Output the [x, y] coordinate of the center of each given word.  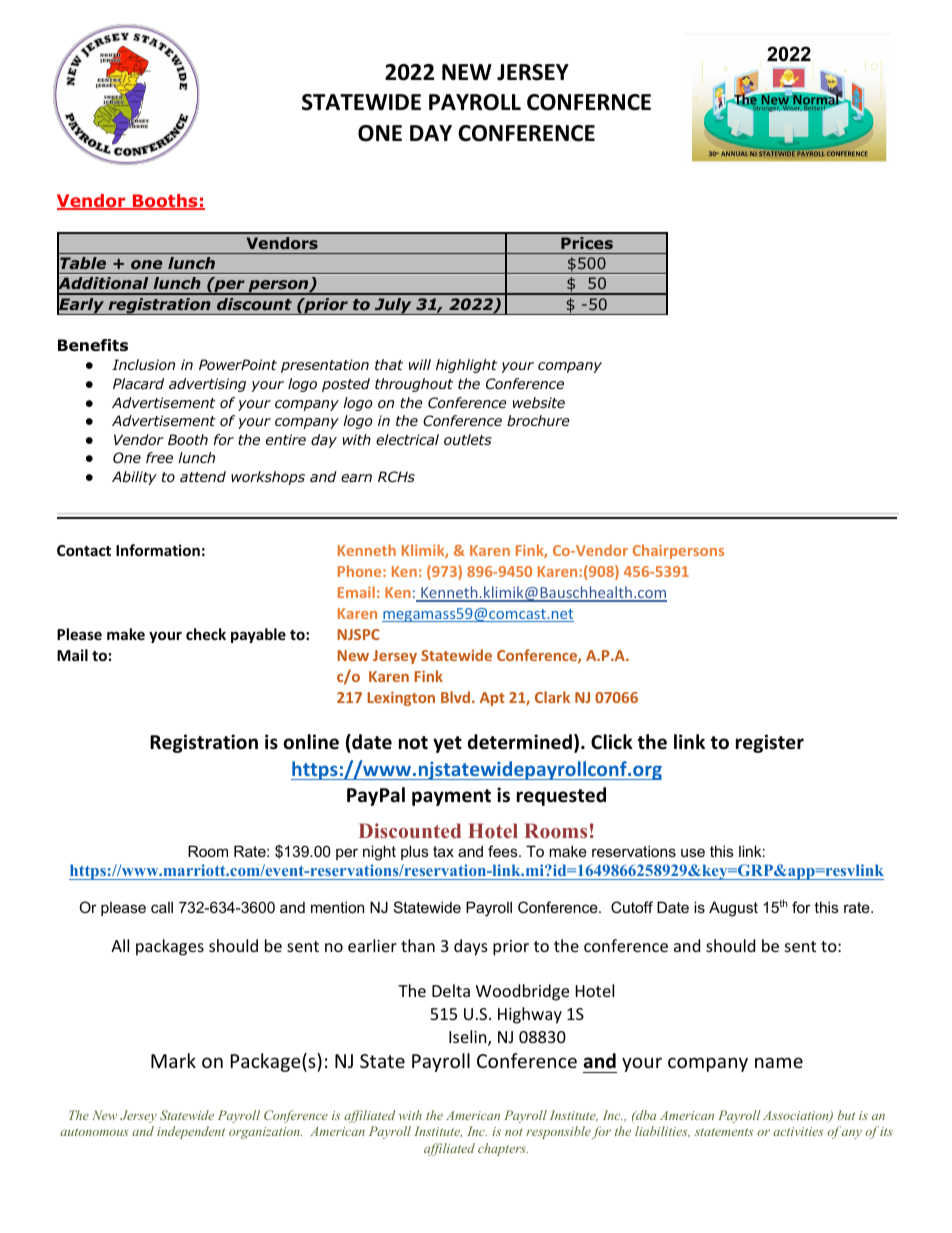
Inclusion [143, 364]
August [733, 909]
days [471, 947]
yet [447, 744]
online [311, 742]
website [539, 402]
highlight [466, 366]
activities [798, 1131]
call [162, 907]
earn [356, 478]
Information [158, 550]
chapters [503, 1149]
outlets [468, 439]
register [770, 743]
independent [191, 1132]
